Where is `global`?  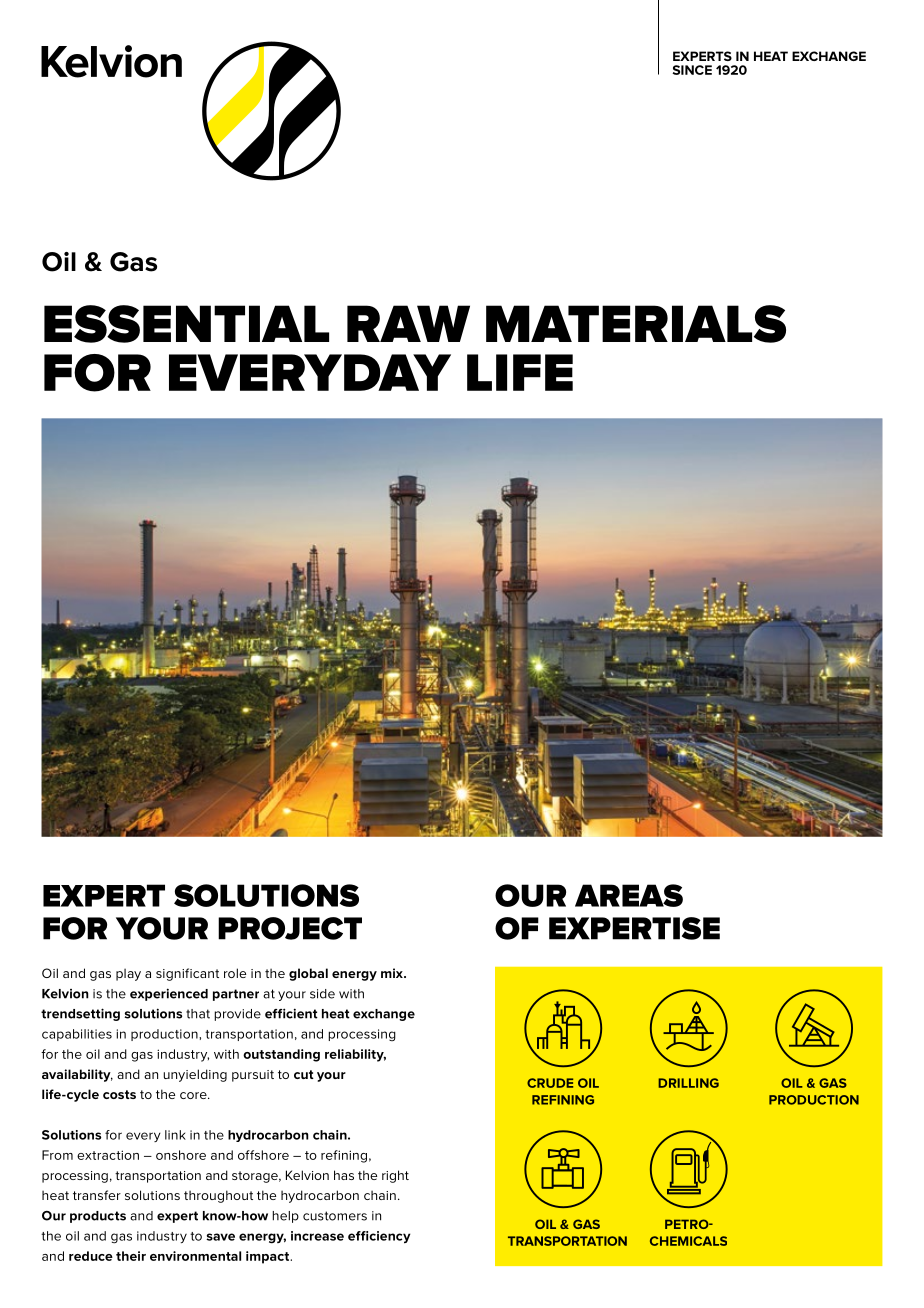 global is located at coordinates (308, 974).
